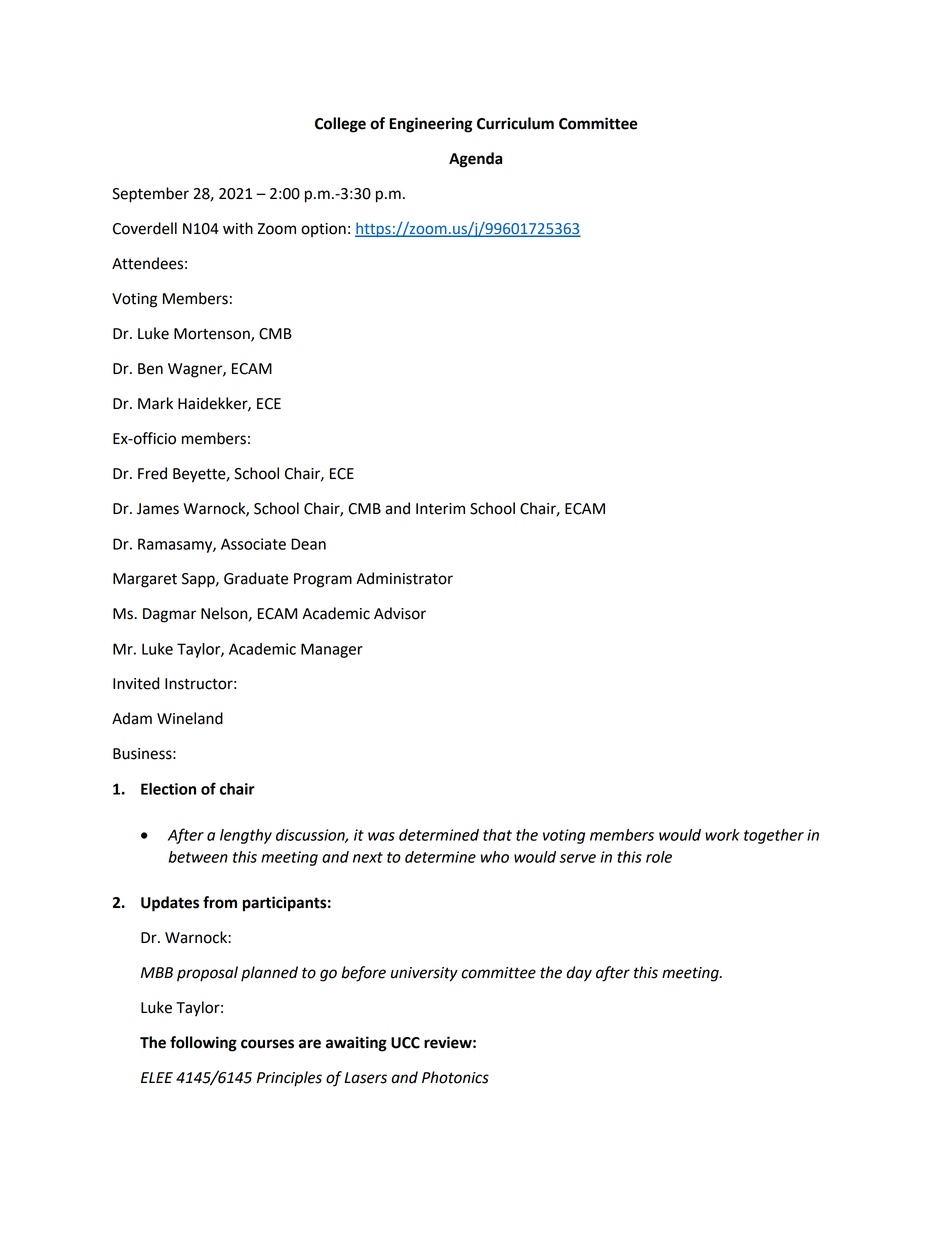 This document has height=1233, width=952. What do you see at coordinates (579, 974) in the document?
I see `day` at bounding box center [579, 974].
